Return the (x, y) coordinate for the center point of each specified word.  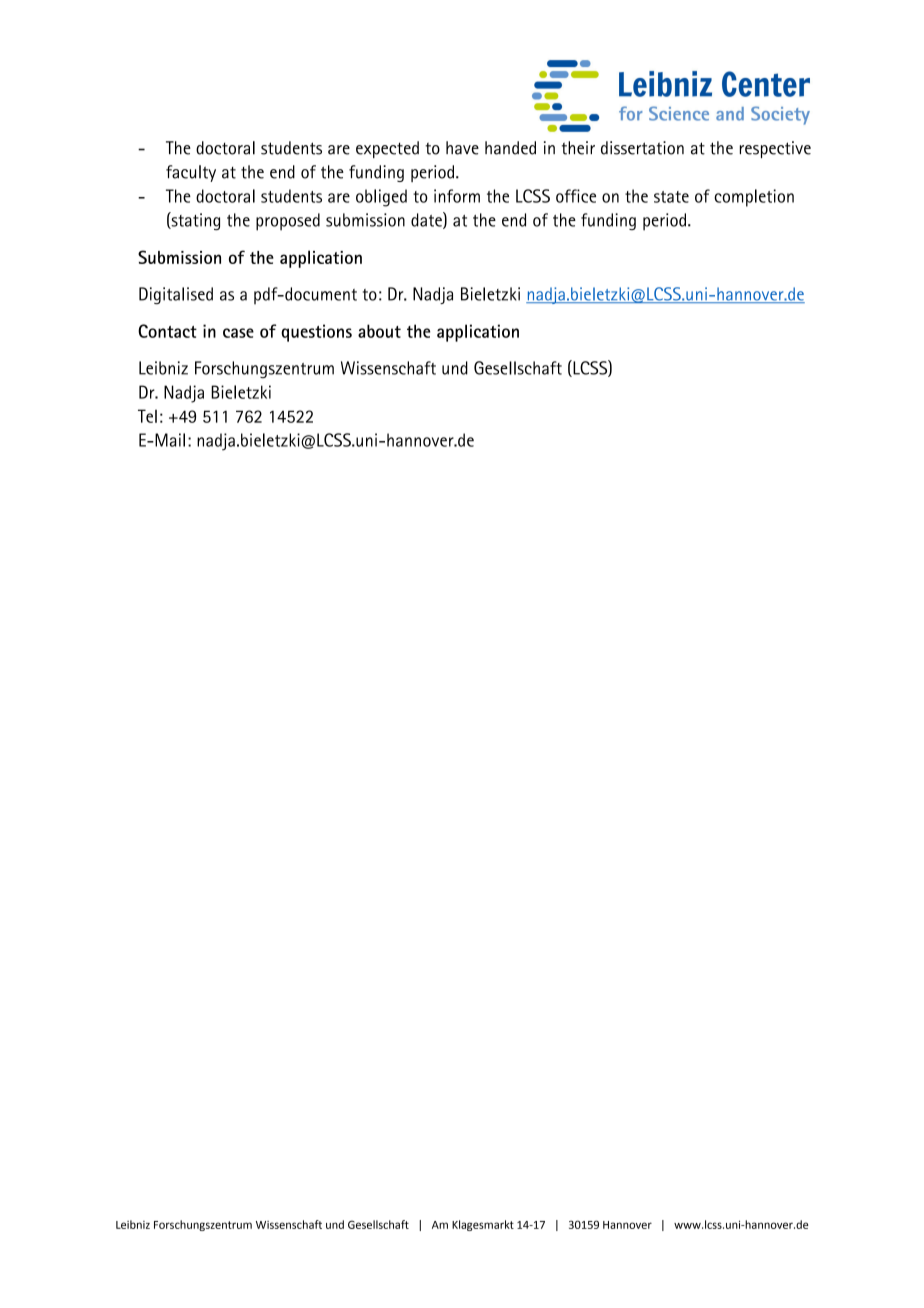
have (462, 148)
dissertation (642, 148)
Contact (167, 331)
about (379, 331)
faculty (191, 173)
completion (754, 198)
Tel (147, 416)
